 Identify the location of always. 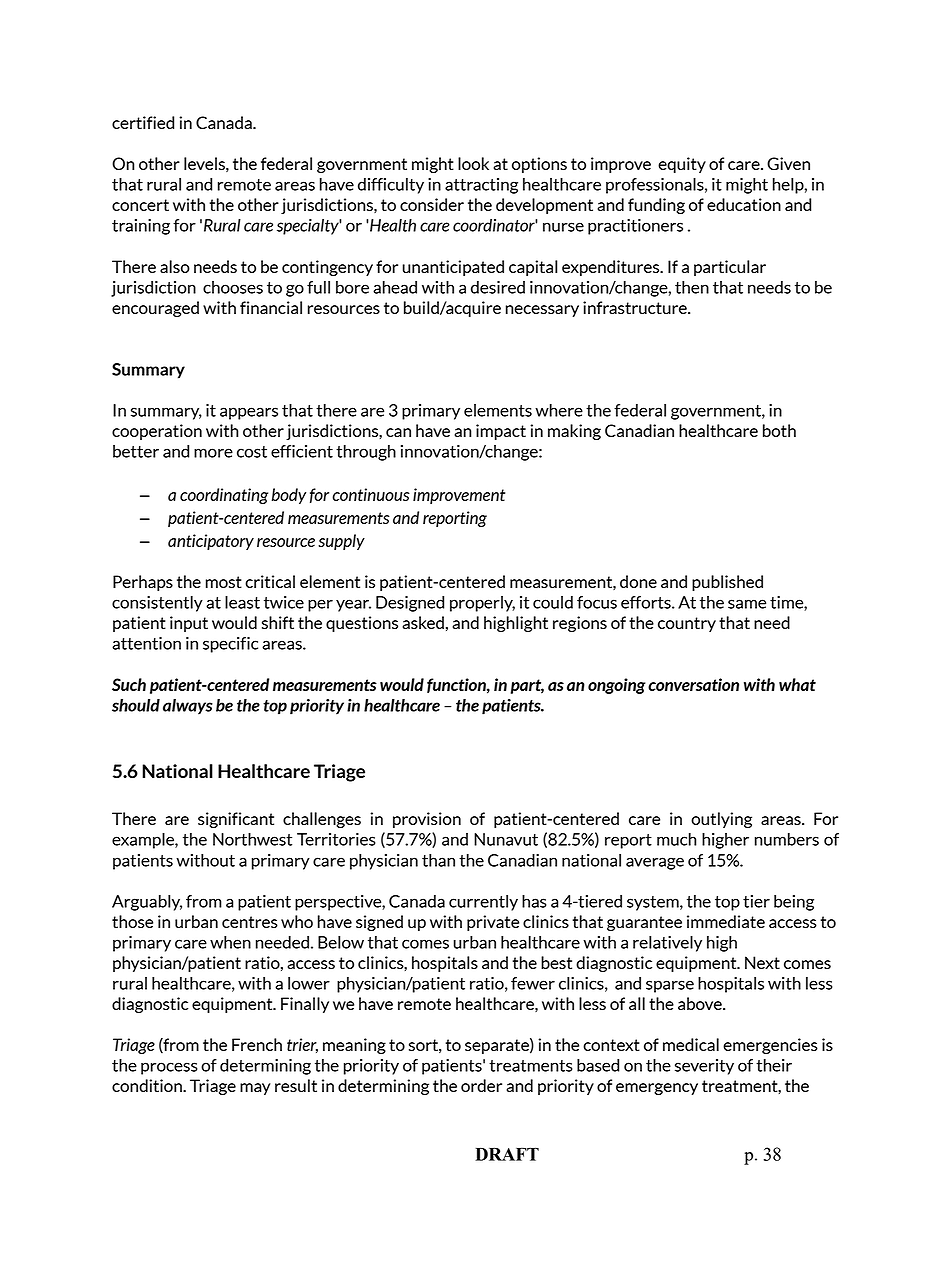
(188, 707).
